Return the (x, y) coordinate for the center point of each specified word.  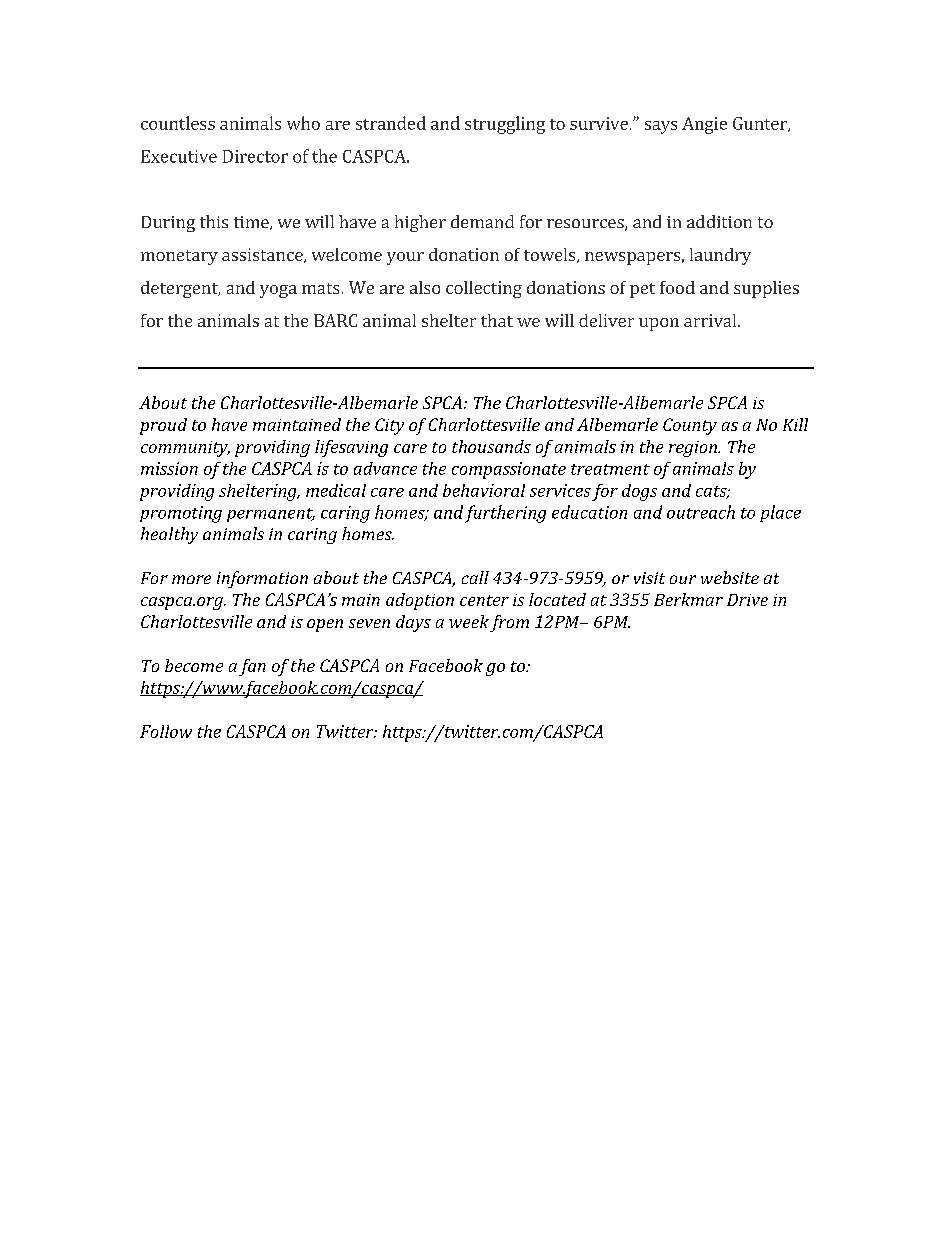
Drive (747, 600)
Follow (166, 731)
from (509, 623)
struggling (505, 125)
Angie (704, 125)
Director (255, 156)
